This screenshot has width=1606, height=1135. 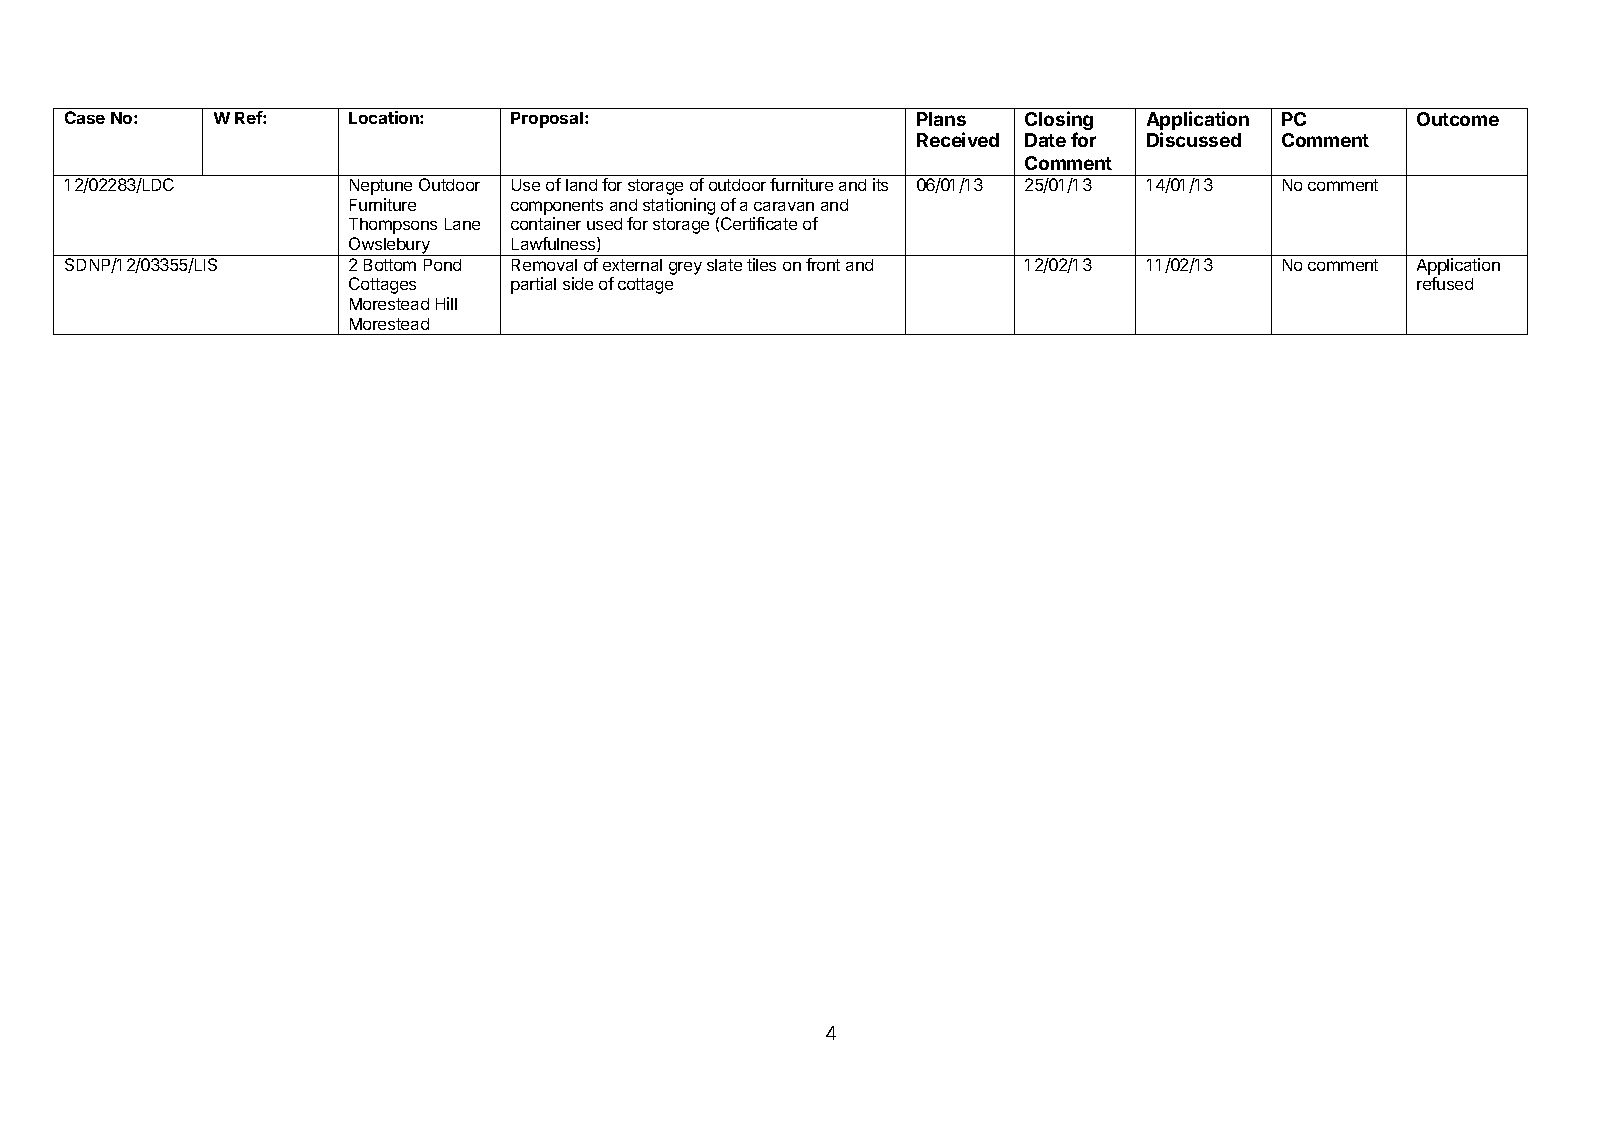 What do you see at coordinates (446, 303) in the screenshot?
I see `Hill` at bounding box center [446, 303].
